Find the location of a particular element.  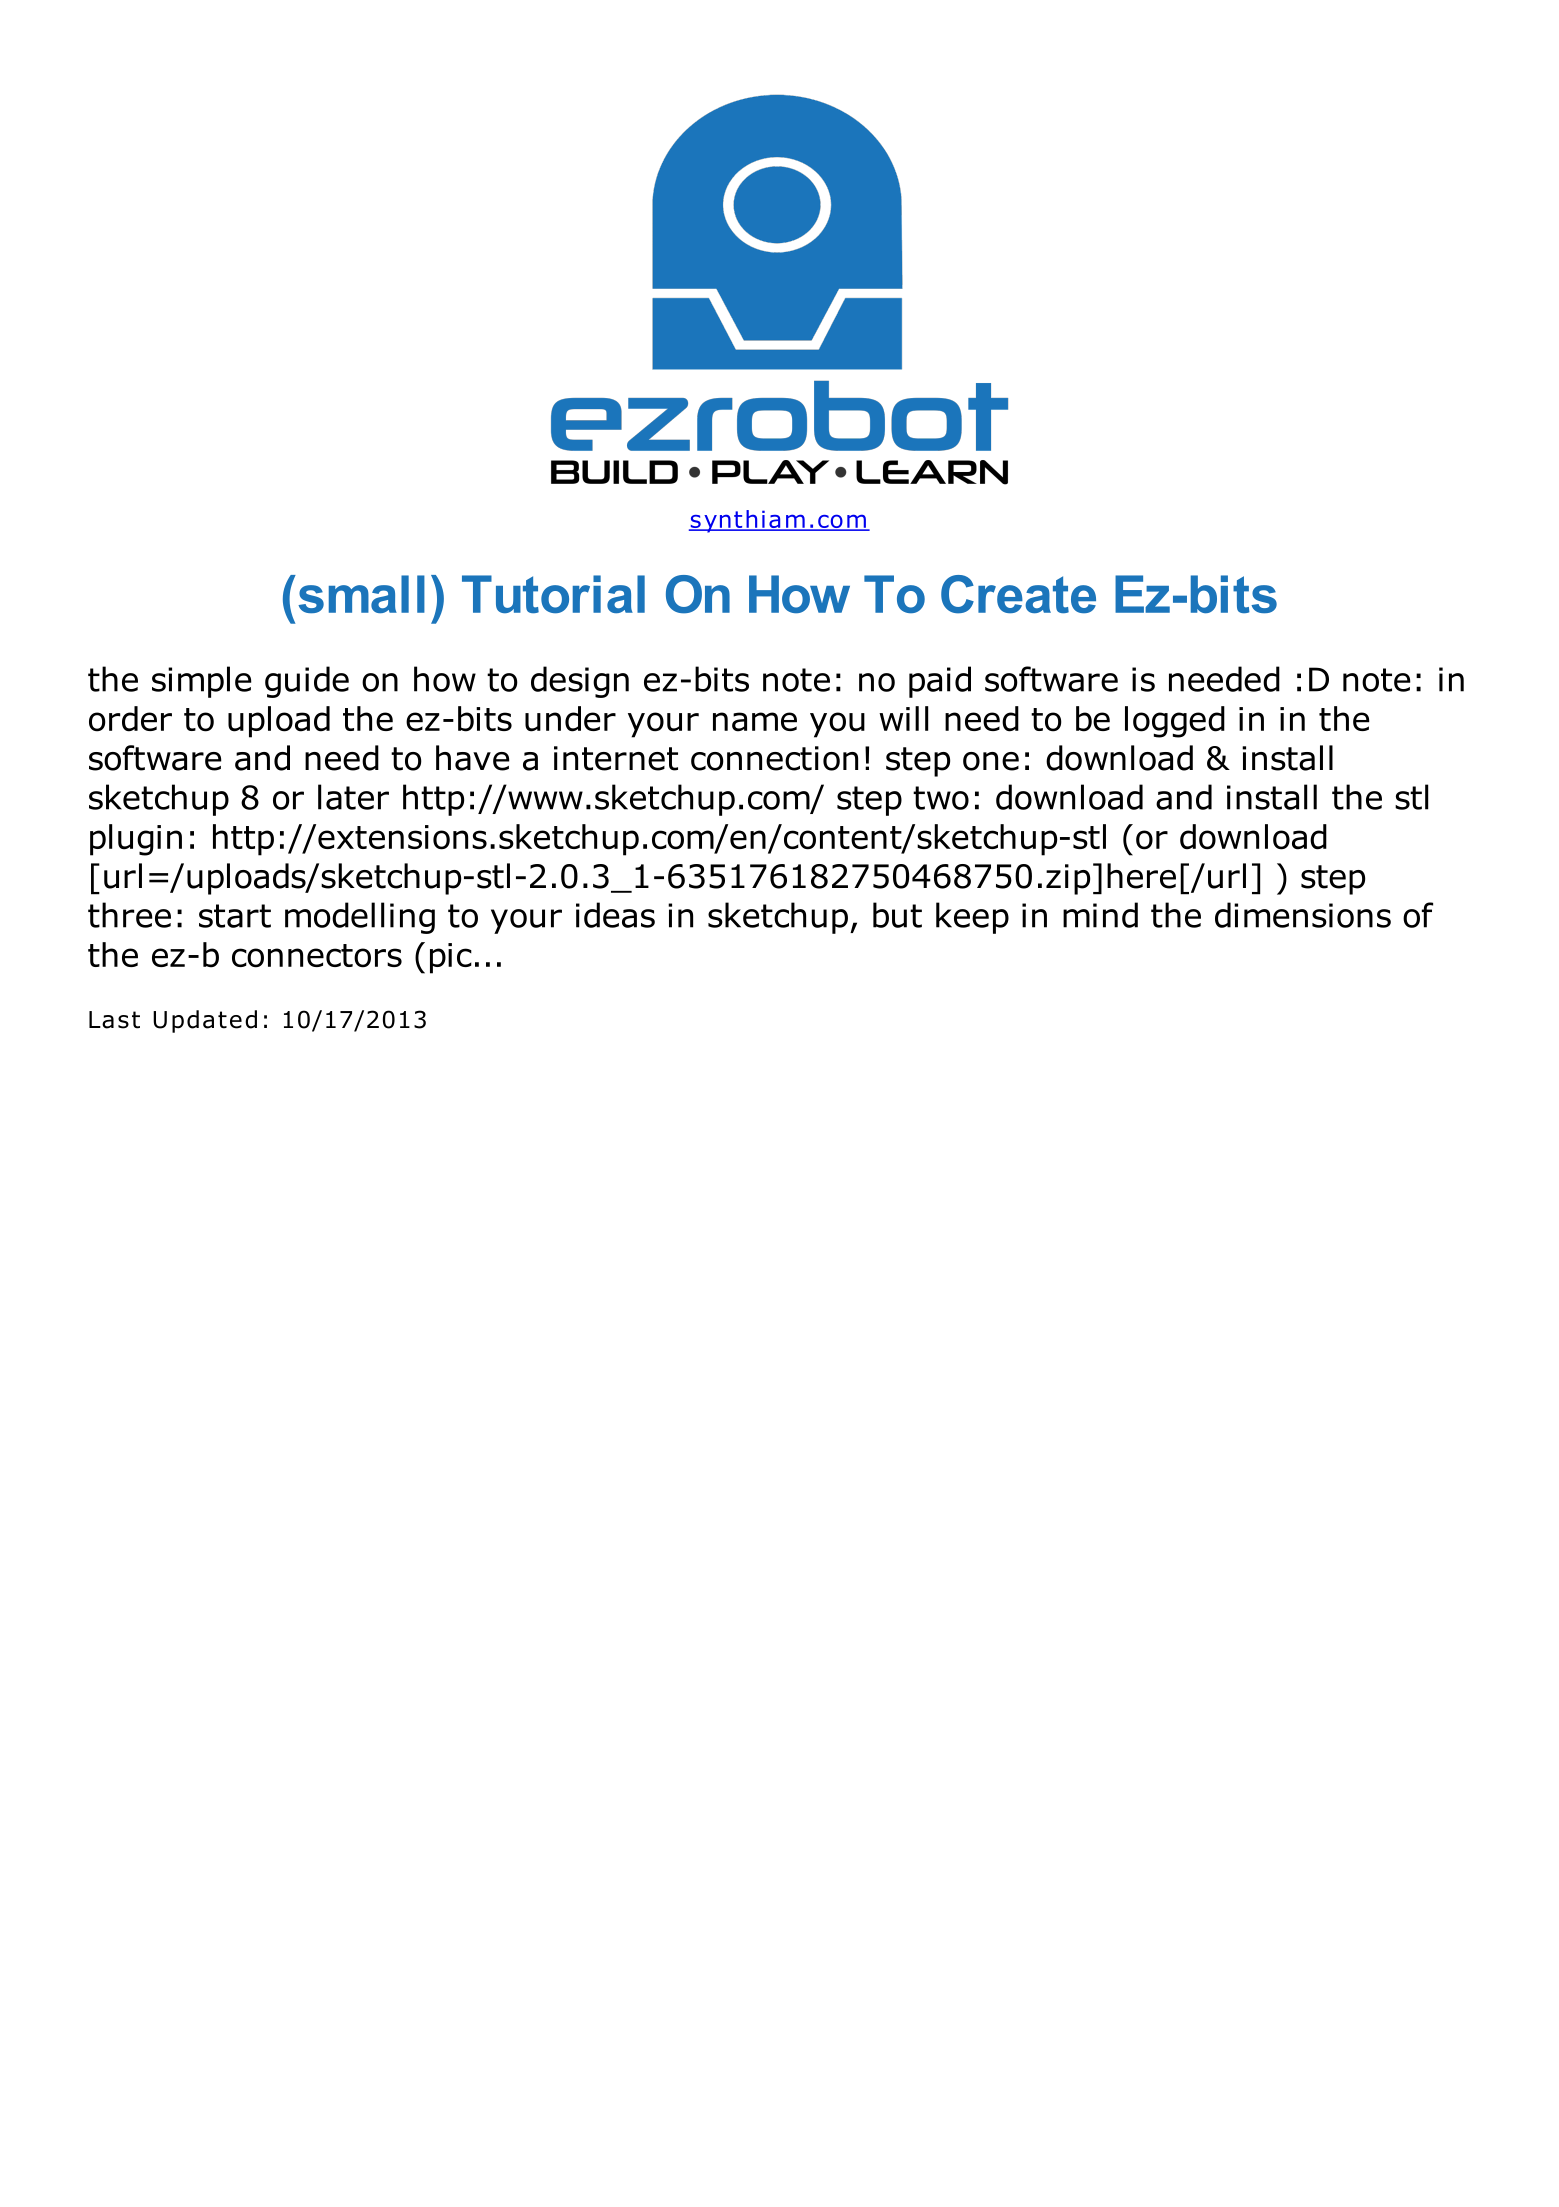

Tutorial is located at coordinates (553, 594).
